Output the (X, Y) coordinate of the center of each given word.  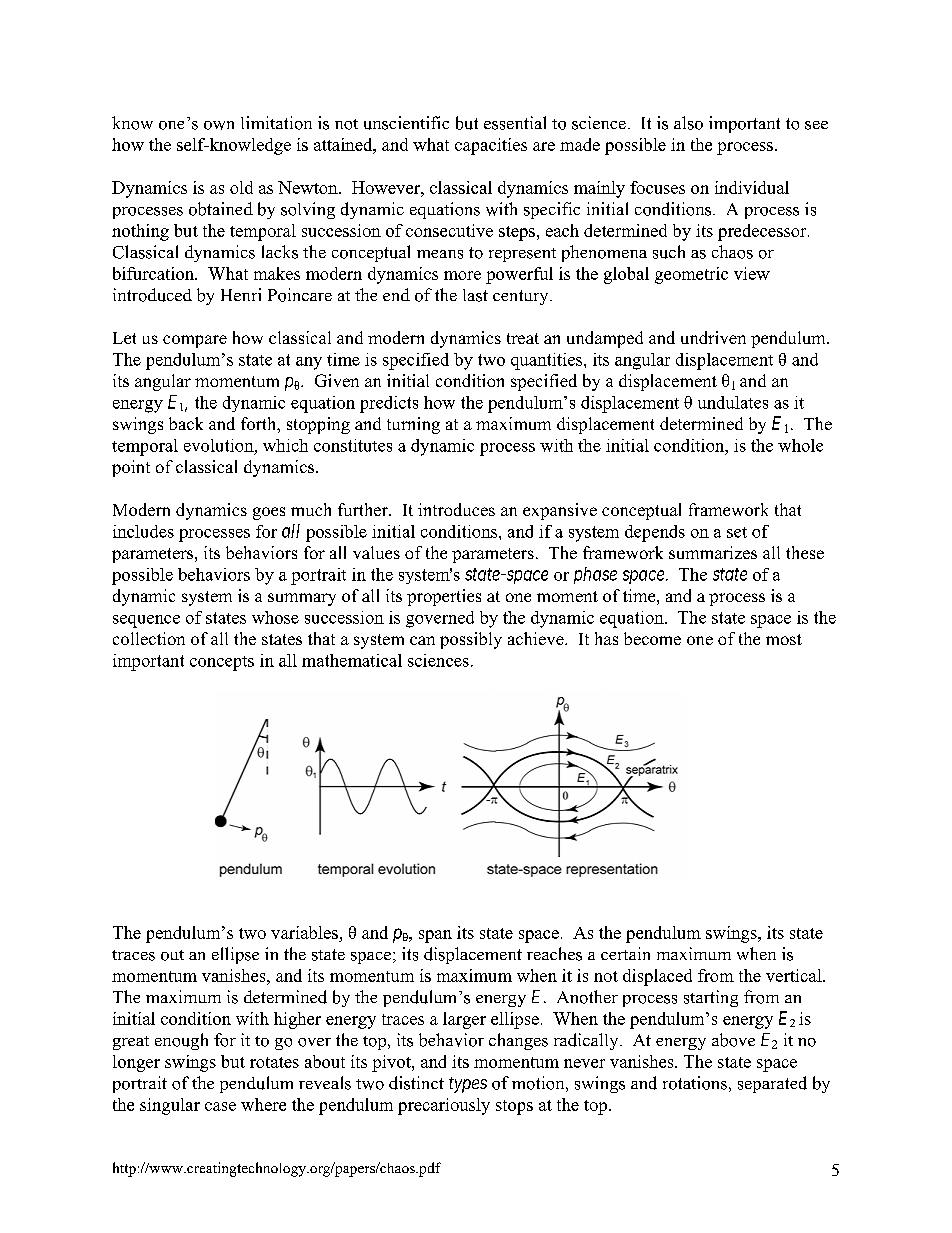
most (784, 639)
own (219, 125)
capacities (491, 146)
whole (800, 445)
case (220, 1106)
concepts (222, 663)
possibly (471, 640)
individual (752, 187)
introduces (456, 509)
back (186, 423)
